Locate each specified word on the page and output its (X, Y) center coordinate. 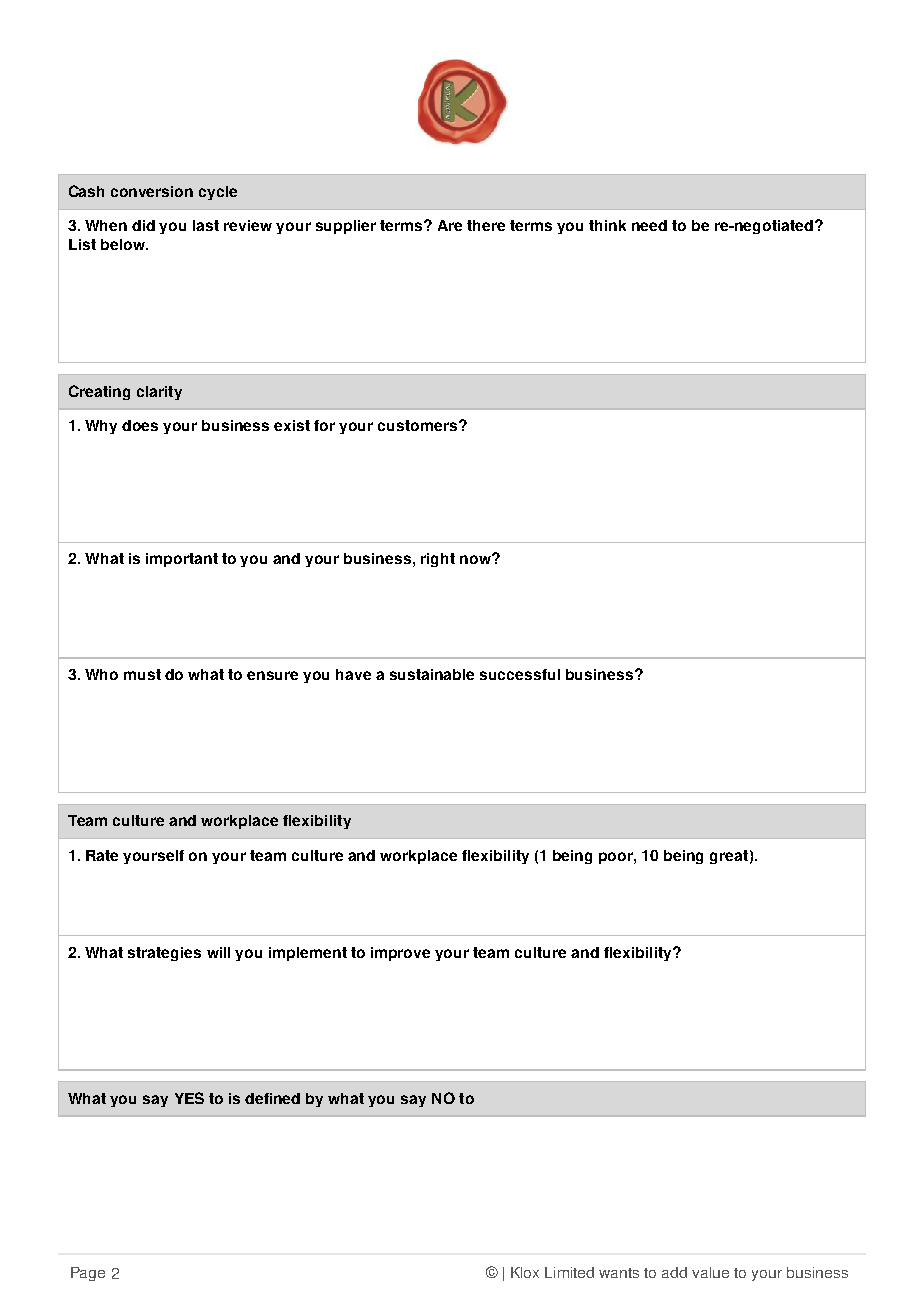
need (649, 225)
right (438, 560)
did (143, 225)
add (674, 1272)
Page (88, 1274)
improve (400, 954)
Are (450, 225)
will (218, 952)
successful (520, 674)
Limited (569, 1272)
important (182, 560)
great (729, 857)
